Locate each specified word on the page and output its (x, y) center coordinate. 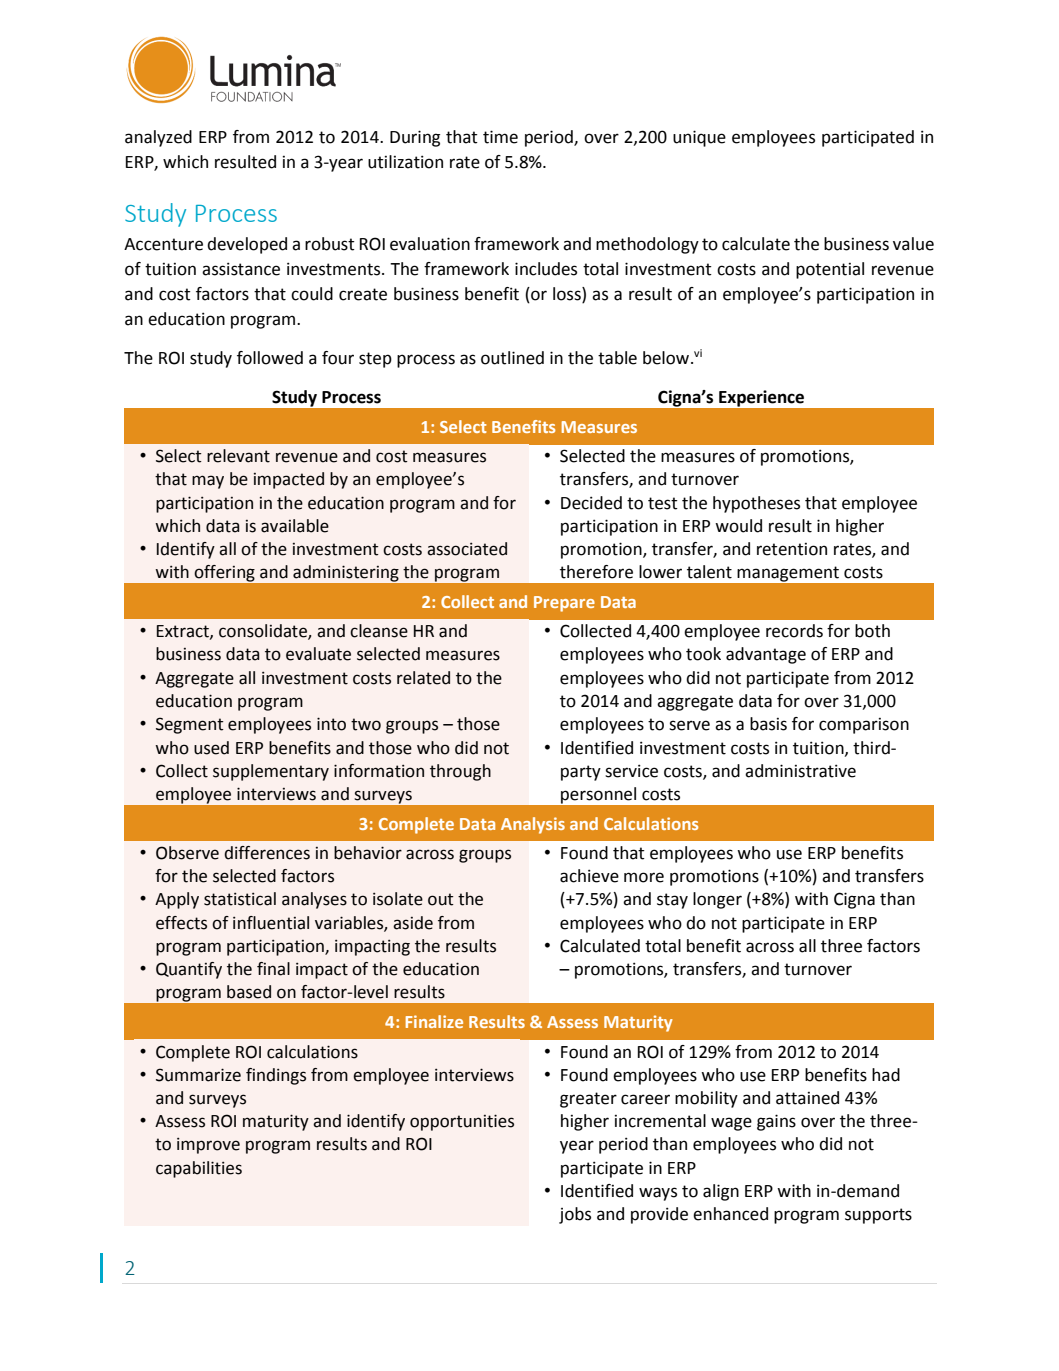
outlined (512, 358)
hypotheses (756, 504)
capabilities (199, 1169)
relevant (238, 456)
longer (717, 900)
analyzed (158, 138)
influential (271, 923)
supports (878, 1216)
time (500, 137)
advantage (766, 655)
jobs (575, 1215)
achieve (589, 876)
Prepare (564, 604)
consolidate (264, 632)
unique (699, 138)
